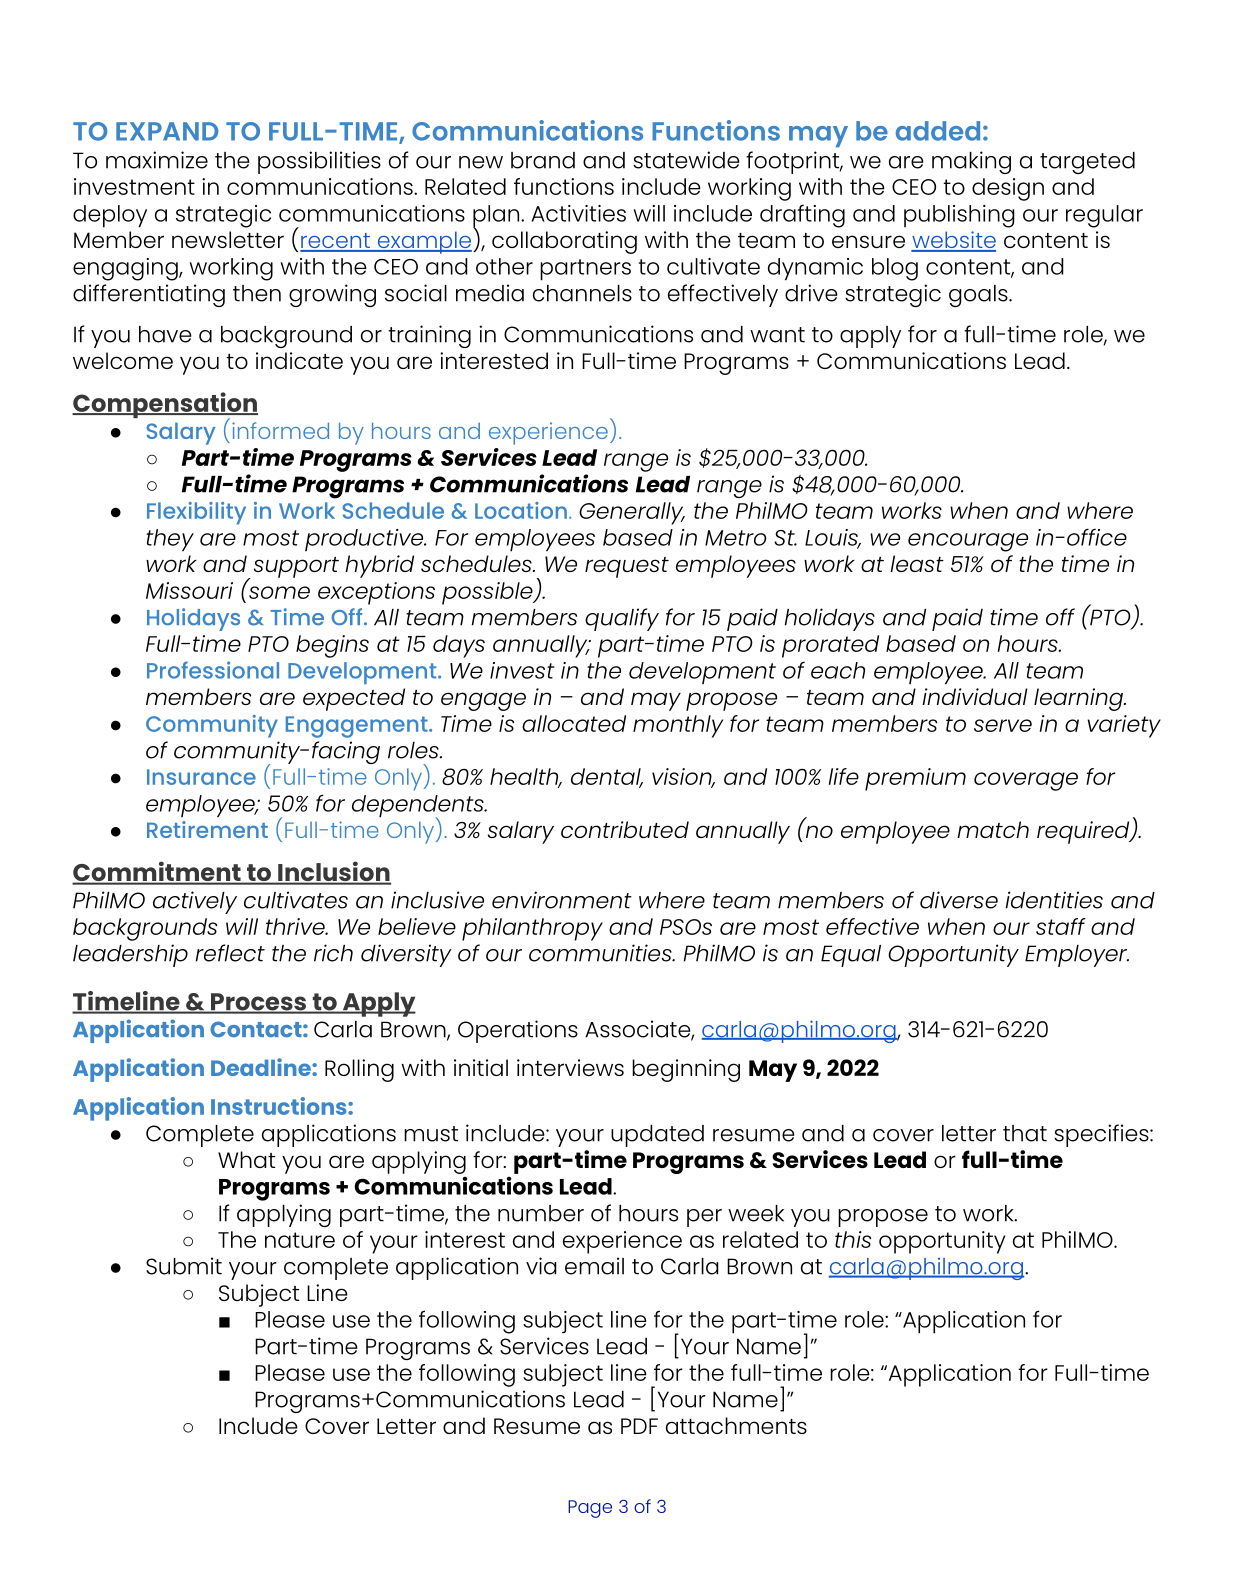 This screenshot has height=1596, width=1234. What do you see at coordinates (184, 1266) in the screenshot?
I see `Submit` at bounding box center [184, 1266].
